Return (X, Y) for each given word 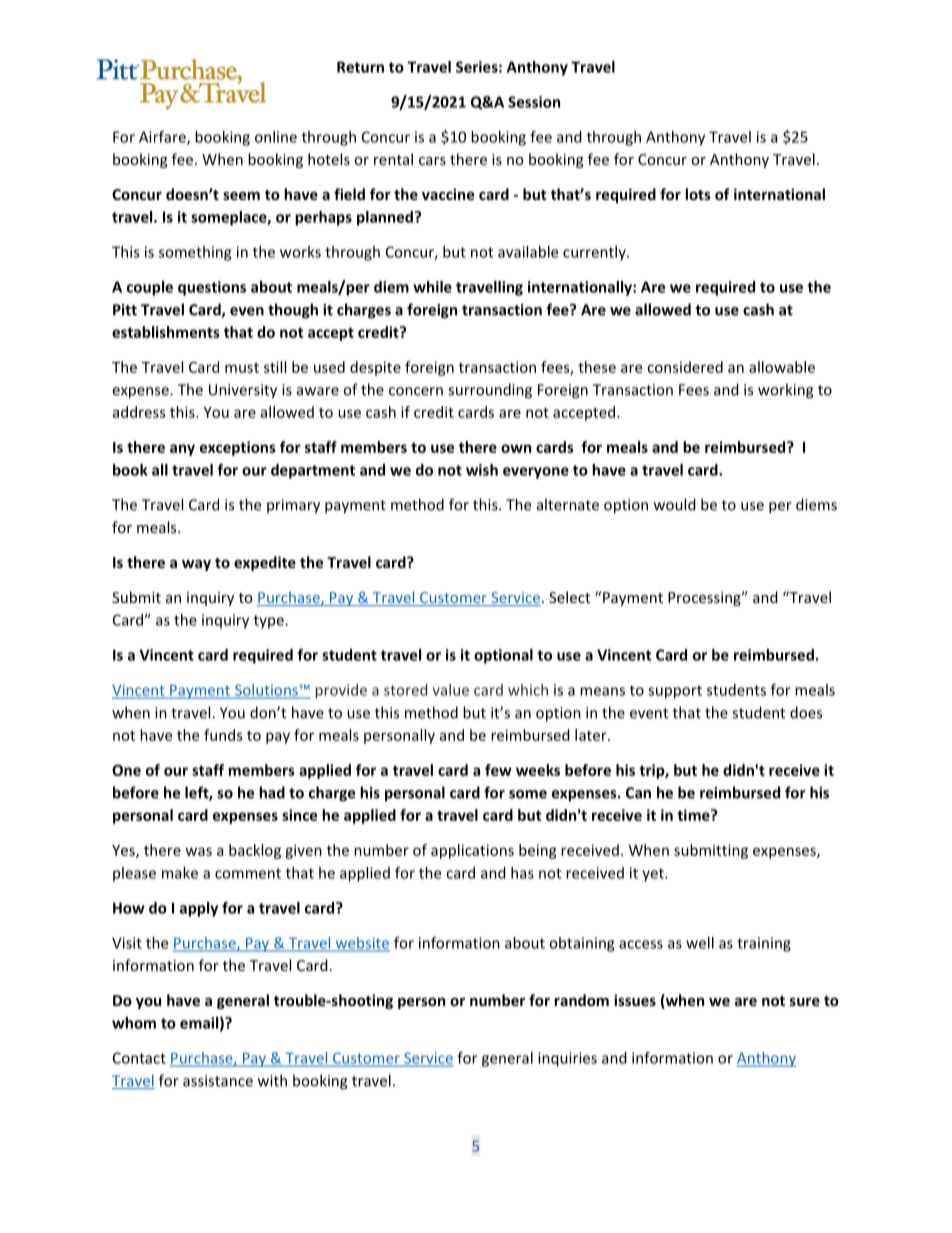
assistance (218, 1081)
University (243, 391)
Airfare (163, 138)
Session (534, 102)
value (450, 690)
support (675, 692)
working (785, 391)
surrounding (490, 391)
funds (223, 735)
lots (698, 194)
